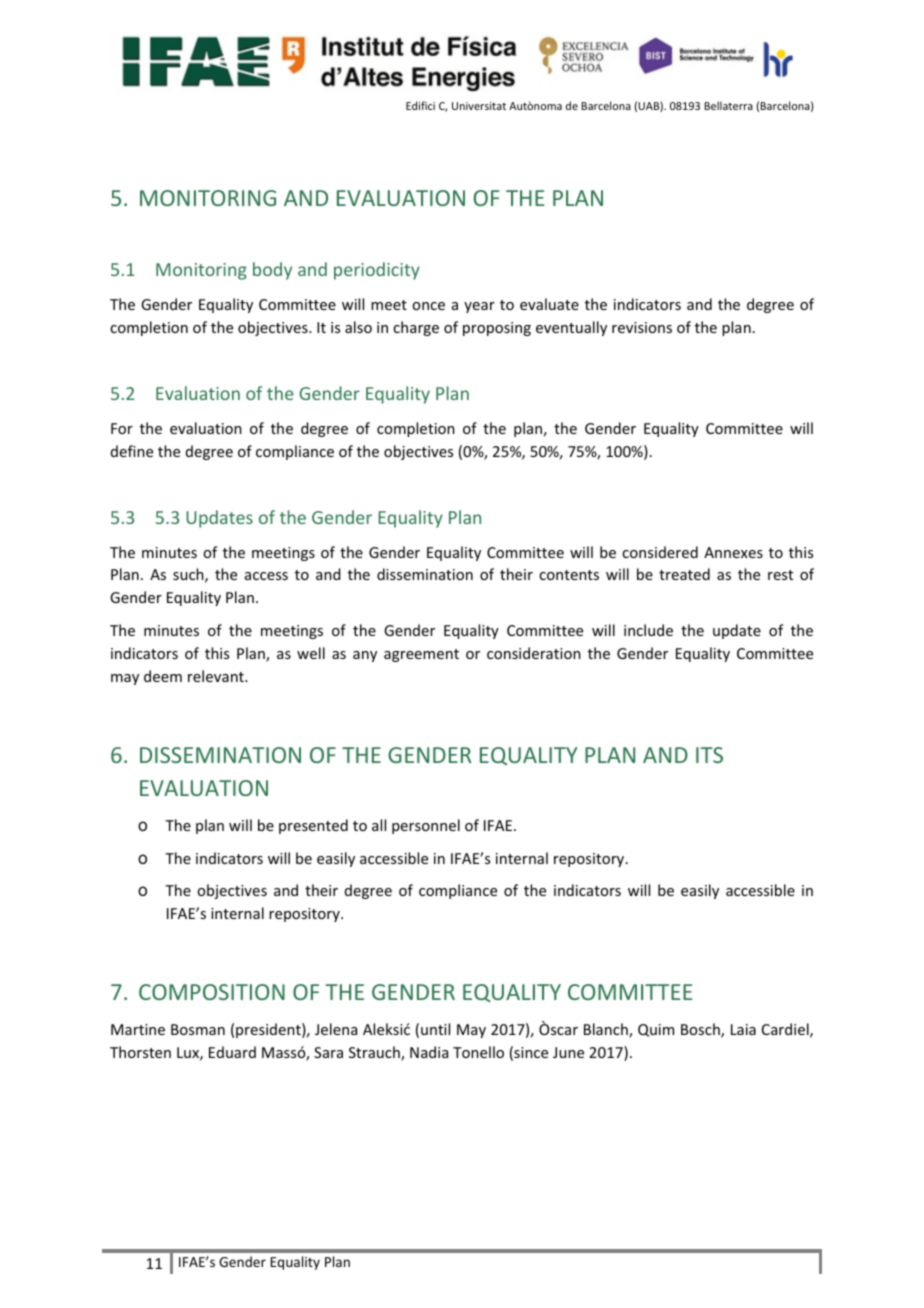 This document has height=1308, width=924. Describe the element at coordinates (212, 992) in the document. I see `COMPOSITION` at that location.
